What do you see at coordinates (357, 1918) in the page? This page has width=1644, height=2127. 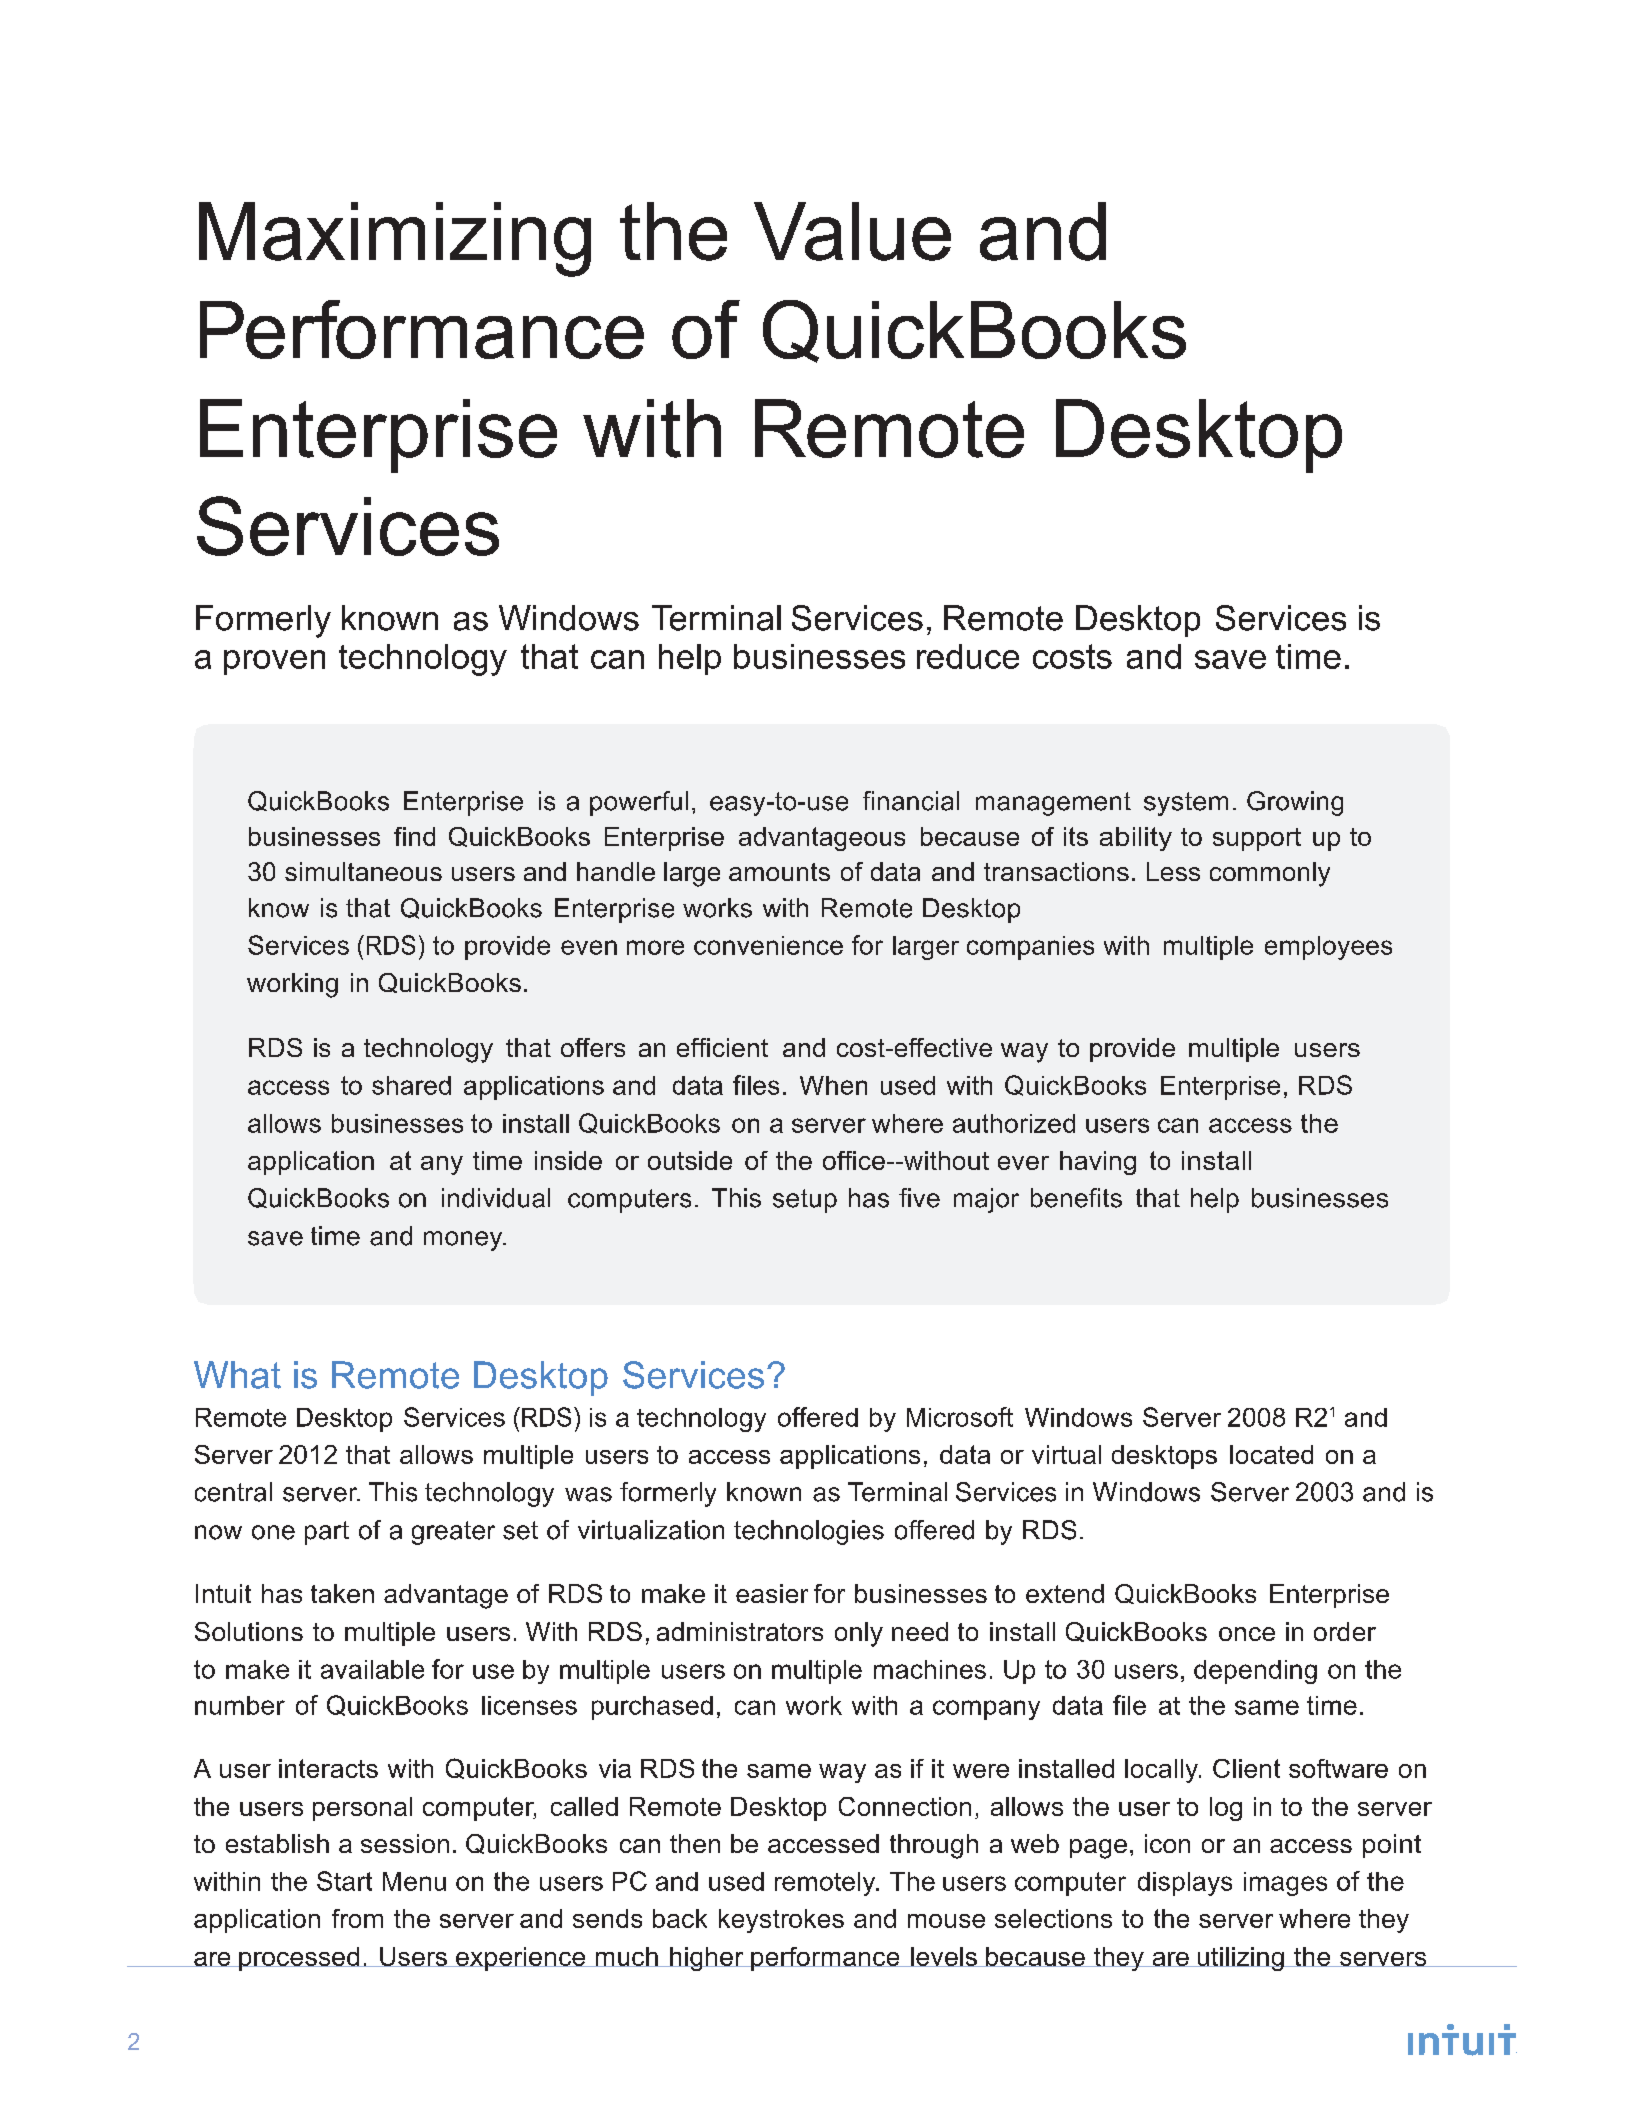 I see `from` at bounding box center [357, 1918].
